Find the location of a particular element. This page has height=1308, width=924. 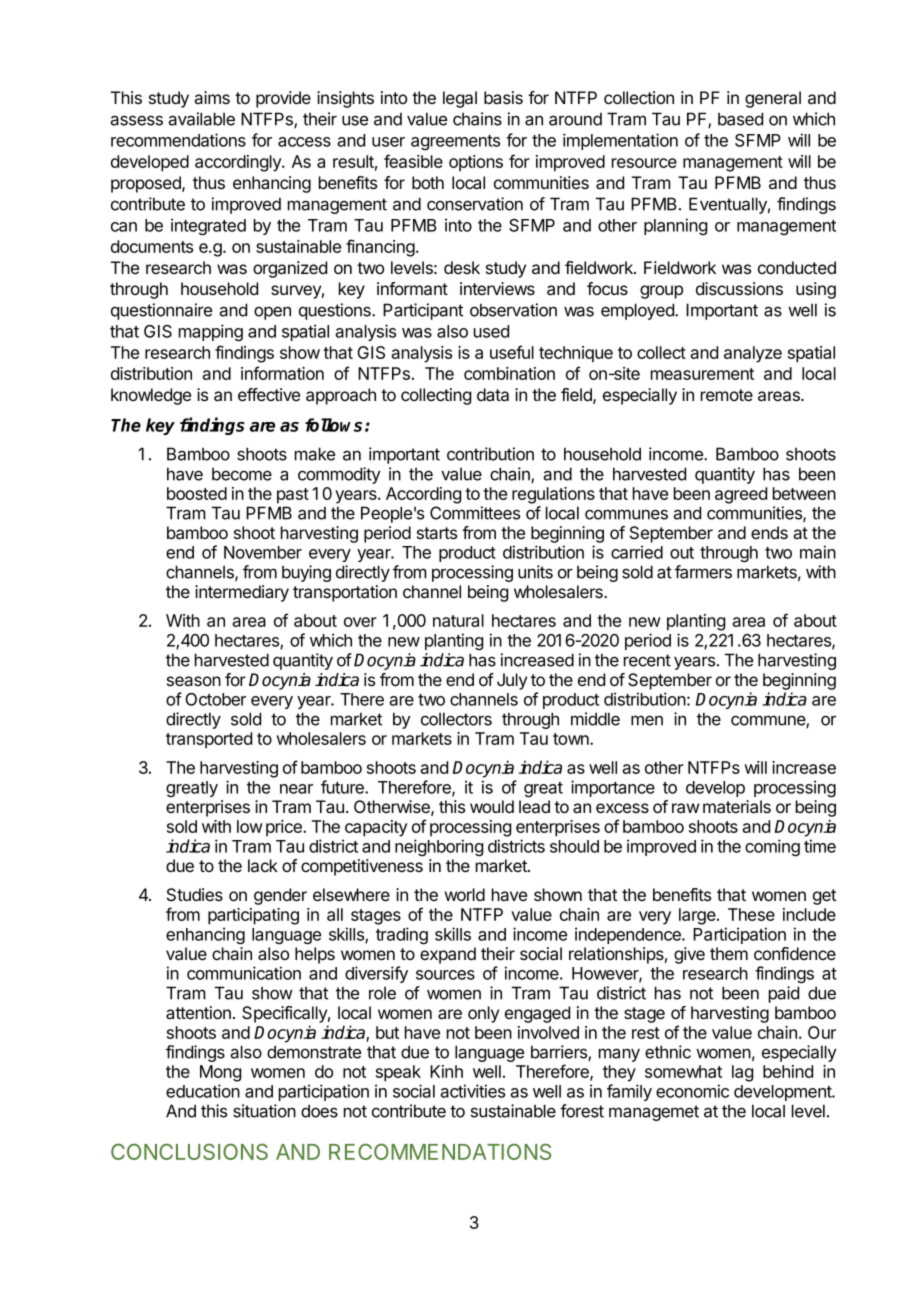

economic is located at coordinates (692, 1091).
